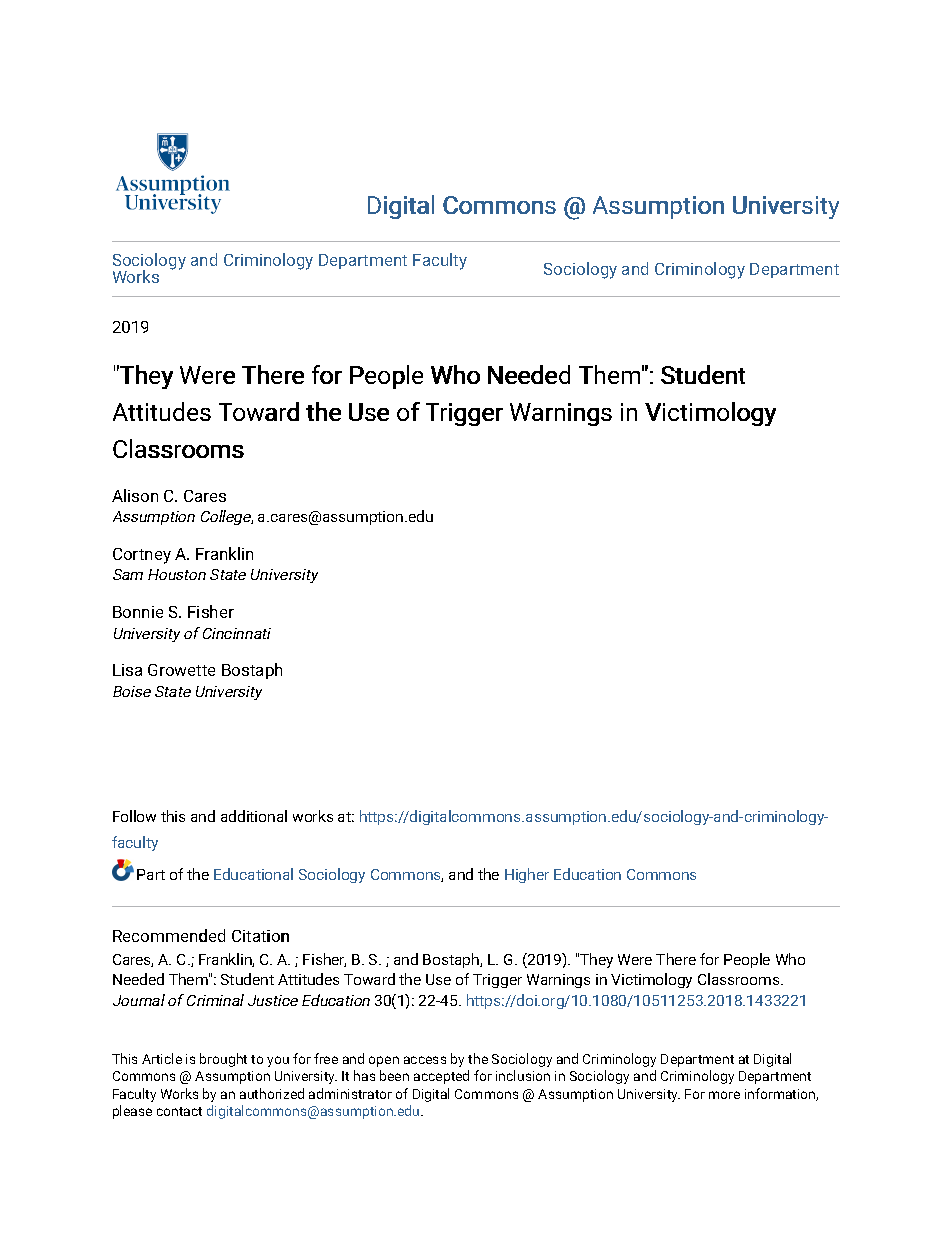 This document has width=952, height=1233. Describe the element at coordinates (441, 1077) in the document. I see `accepted` at that location.
